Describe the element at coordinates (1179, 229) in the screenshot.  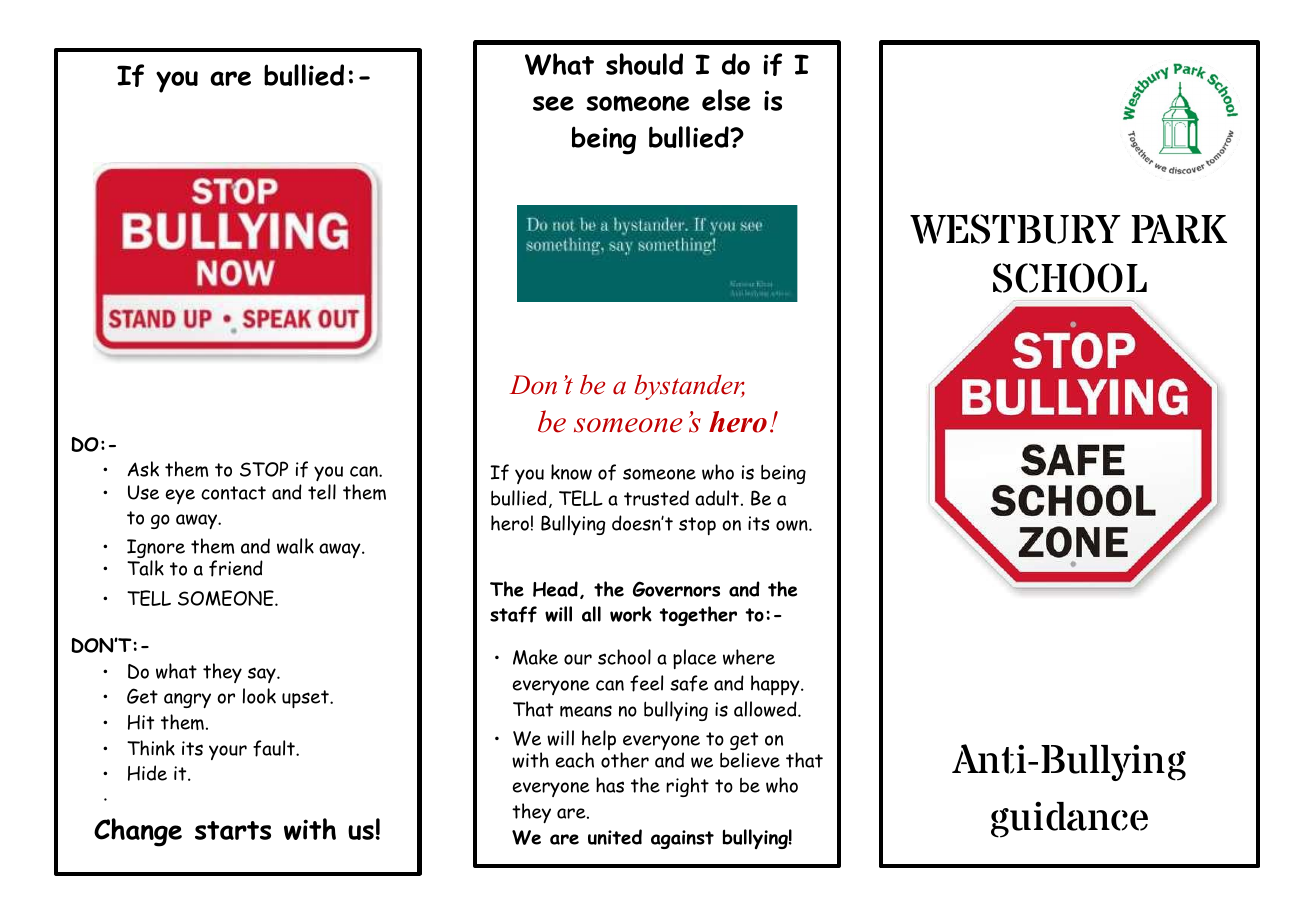
I see `PARK` at that location.
